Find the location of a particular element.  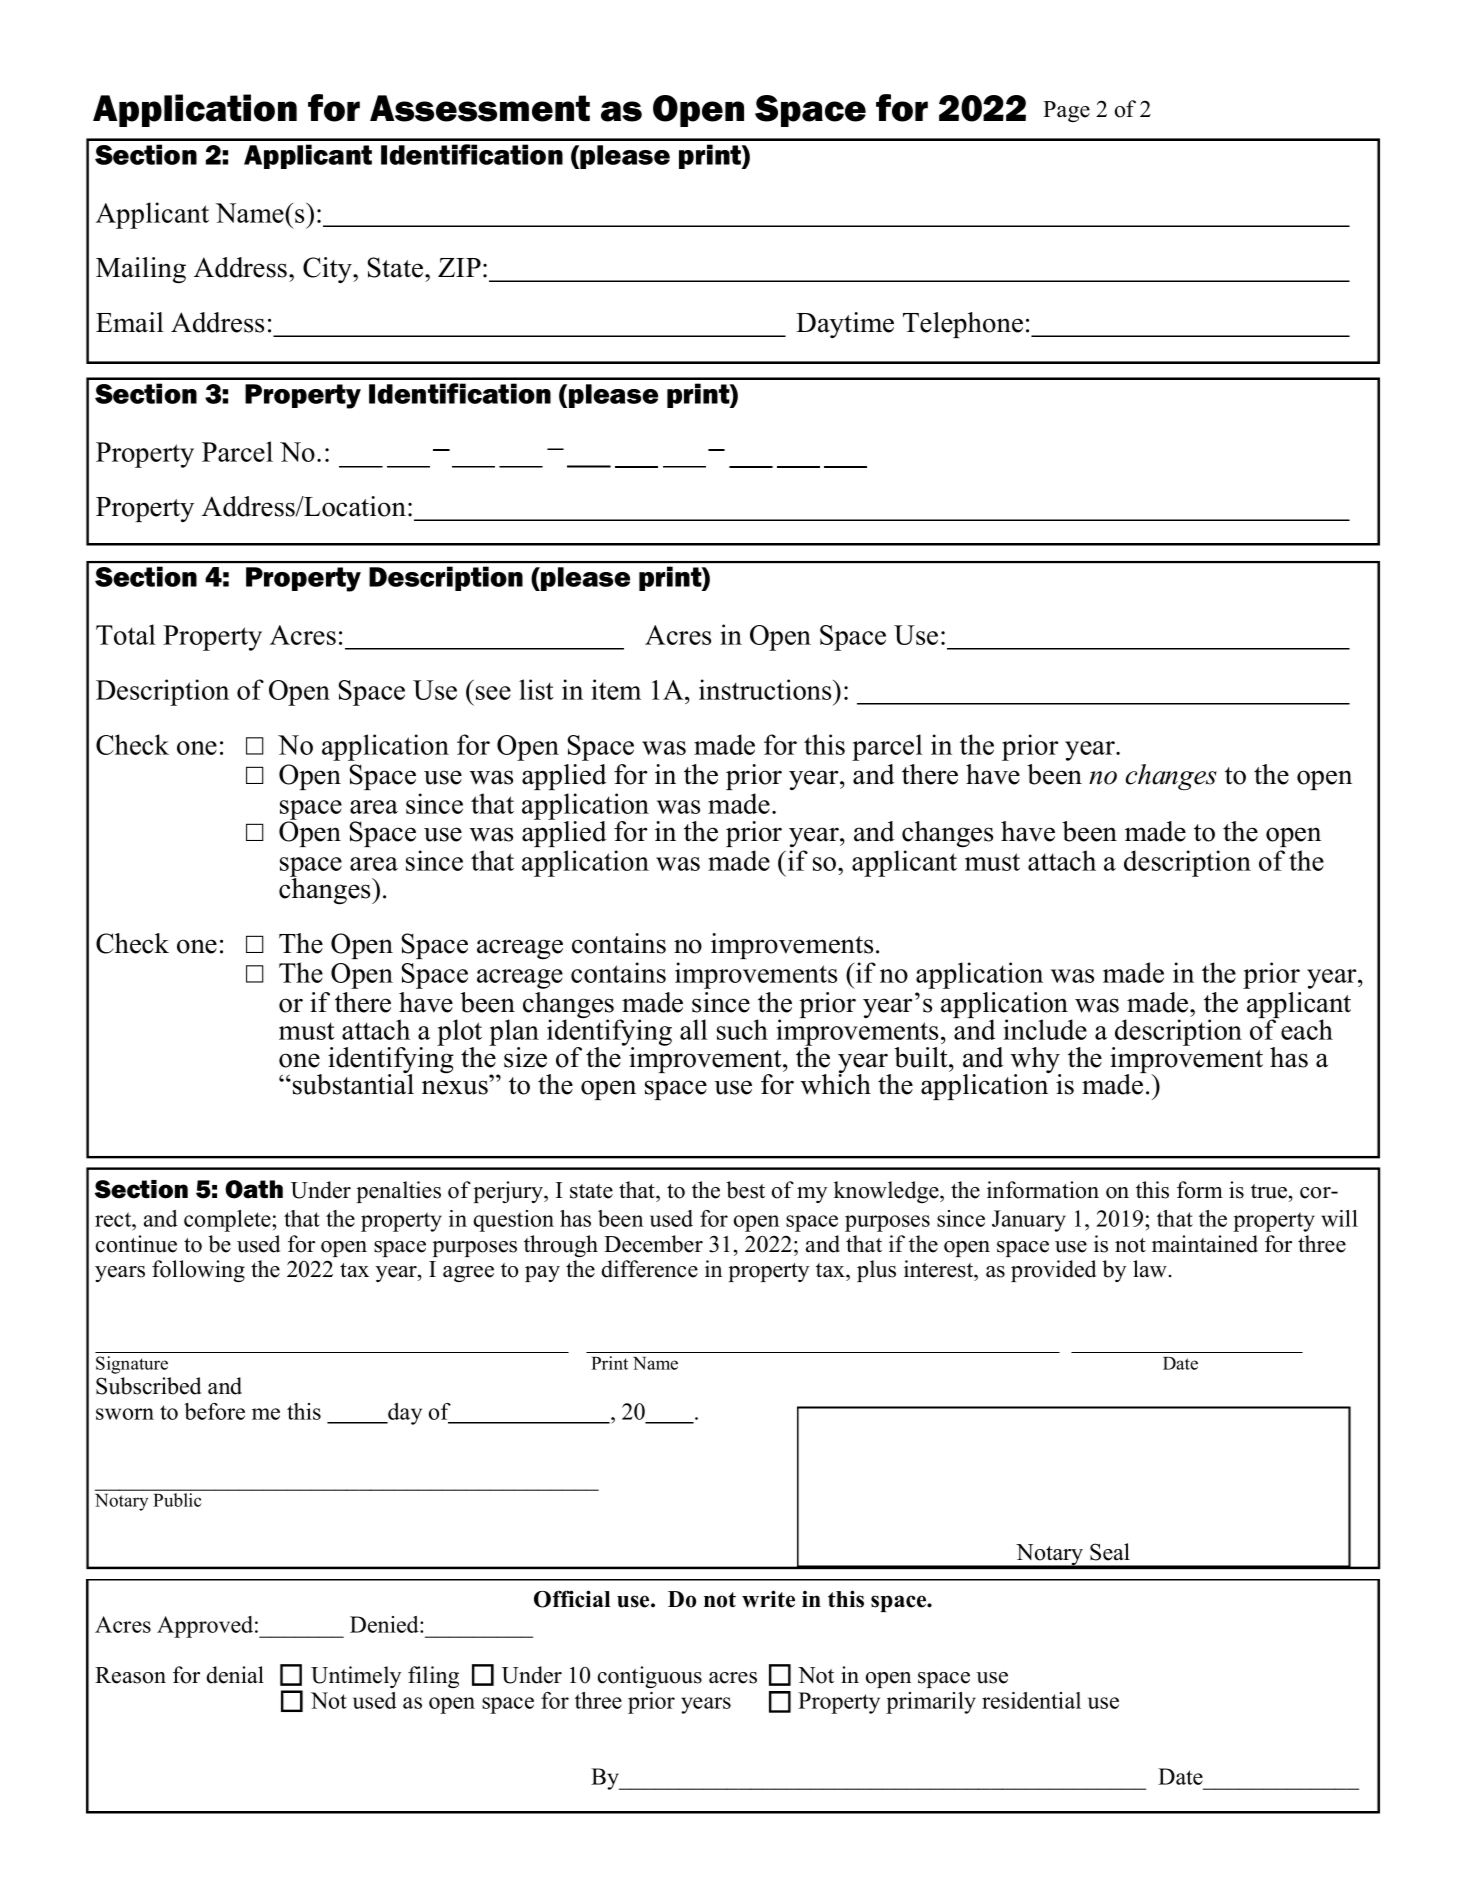

true is located at coordinates (1270, 1191).
